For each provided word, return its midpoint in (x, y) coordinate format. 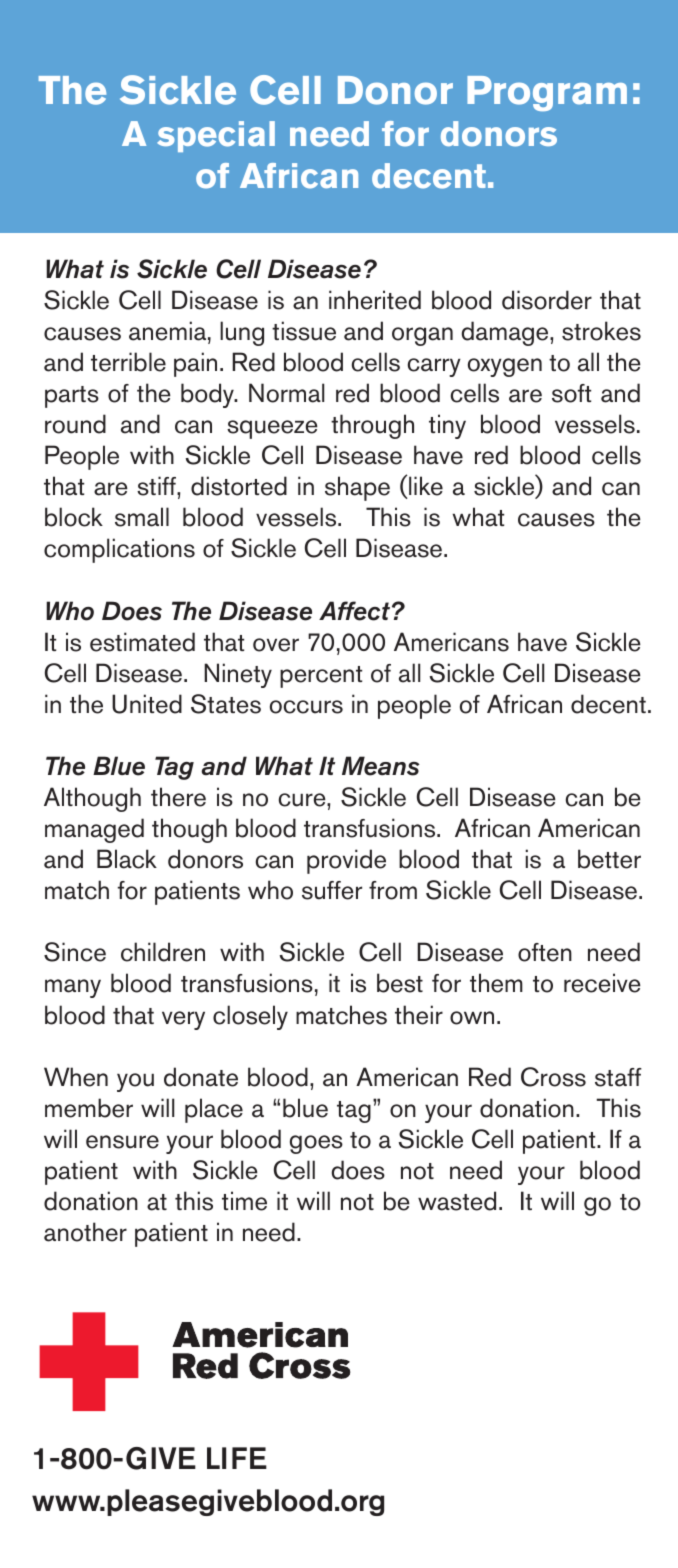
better (609, 859)
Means (381, 766)
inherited (375, 300)
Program (547, 93)
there (178, 797)
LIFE (237, 1458)
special (216, 136)
